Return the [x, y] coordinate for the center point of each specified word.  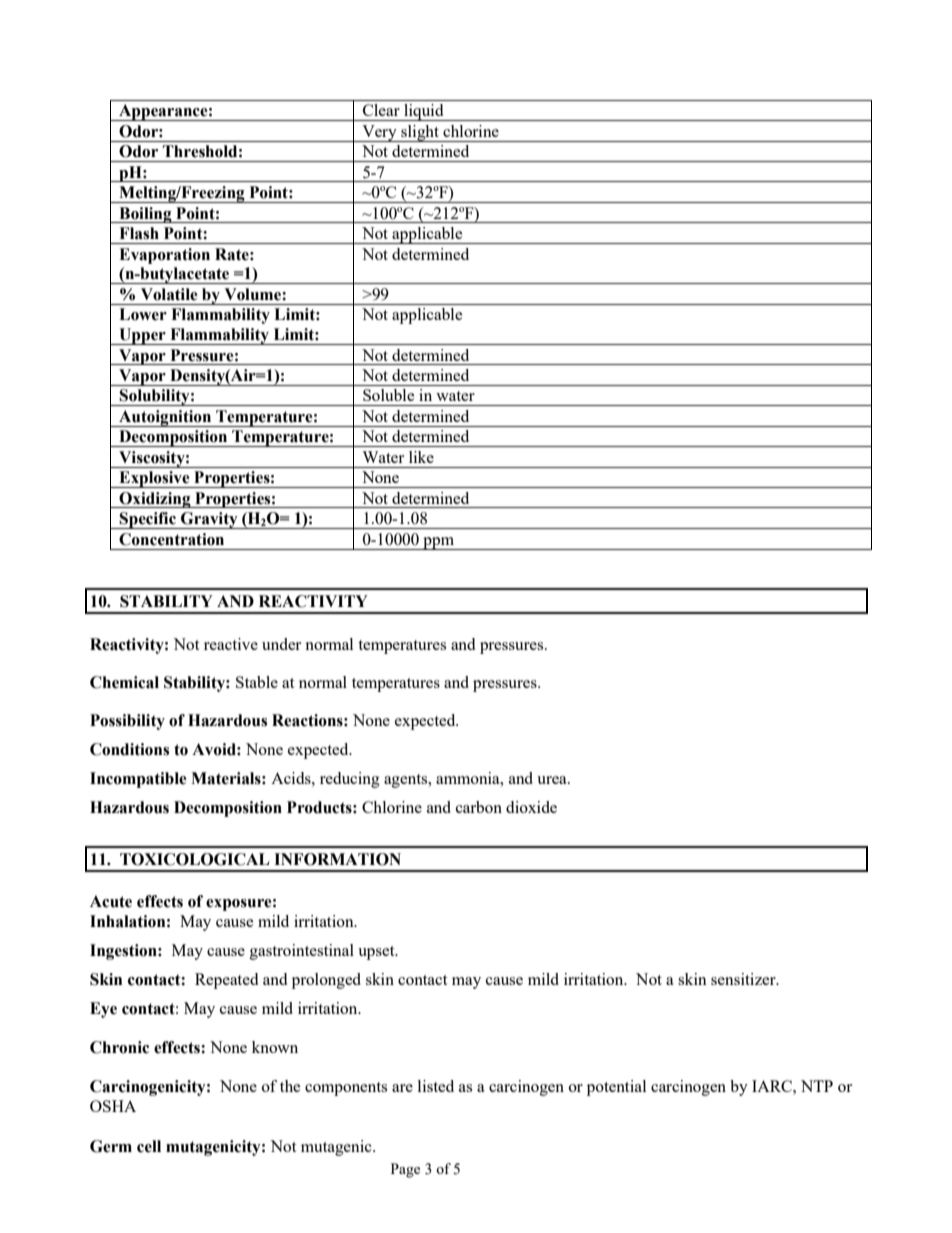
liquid [424, 112]
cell [149, 1146]
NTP [817, 1086]
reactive [231, 644]
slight [420, 133]
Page [405, 1170]
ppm [439, 543]
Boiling [145, 215]
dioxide [531, 807]
